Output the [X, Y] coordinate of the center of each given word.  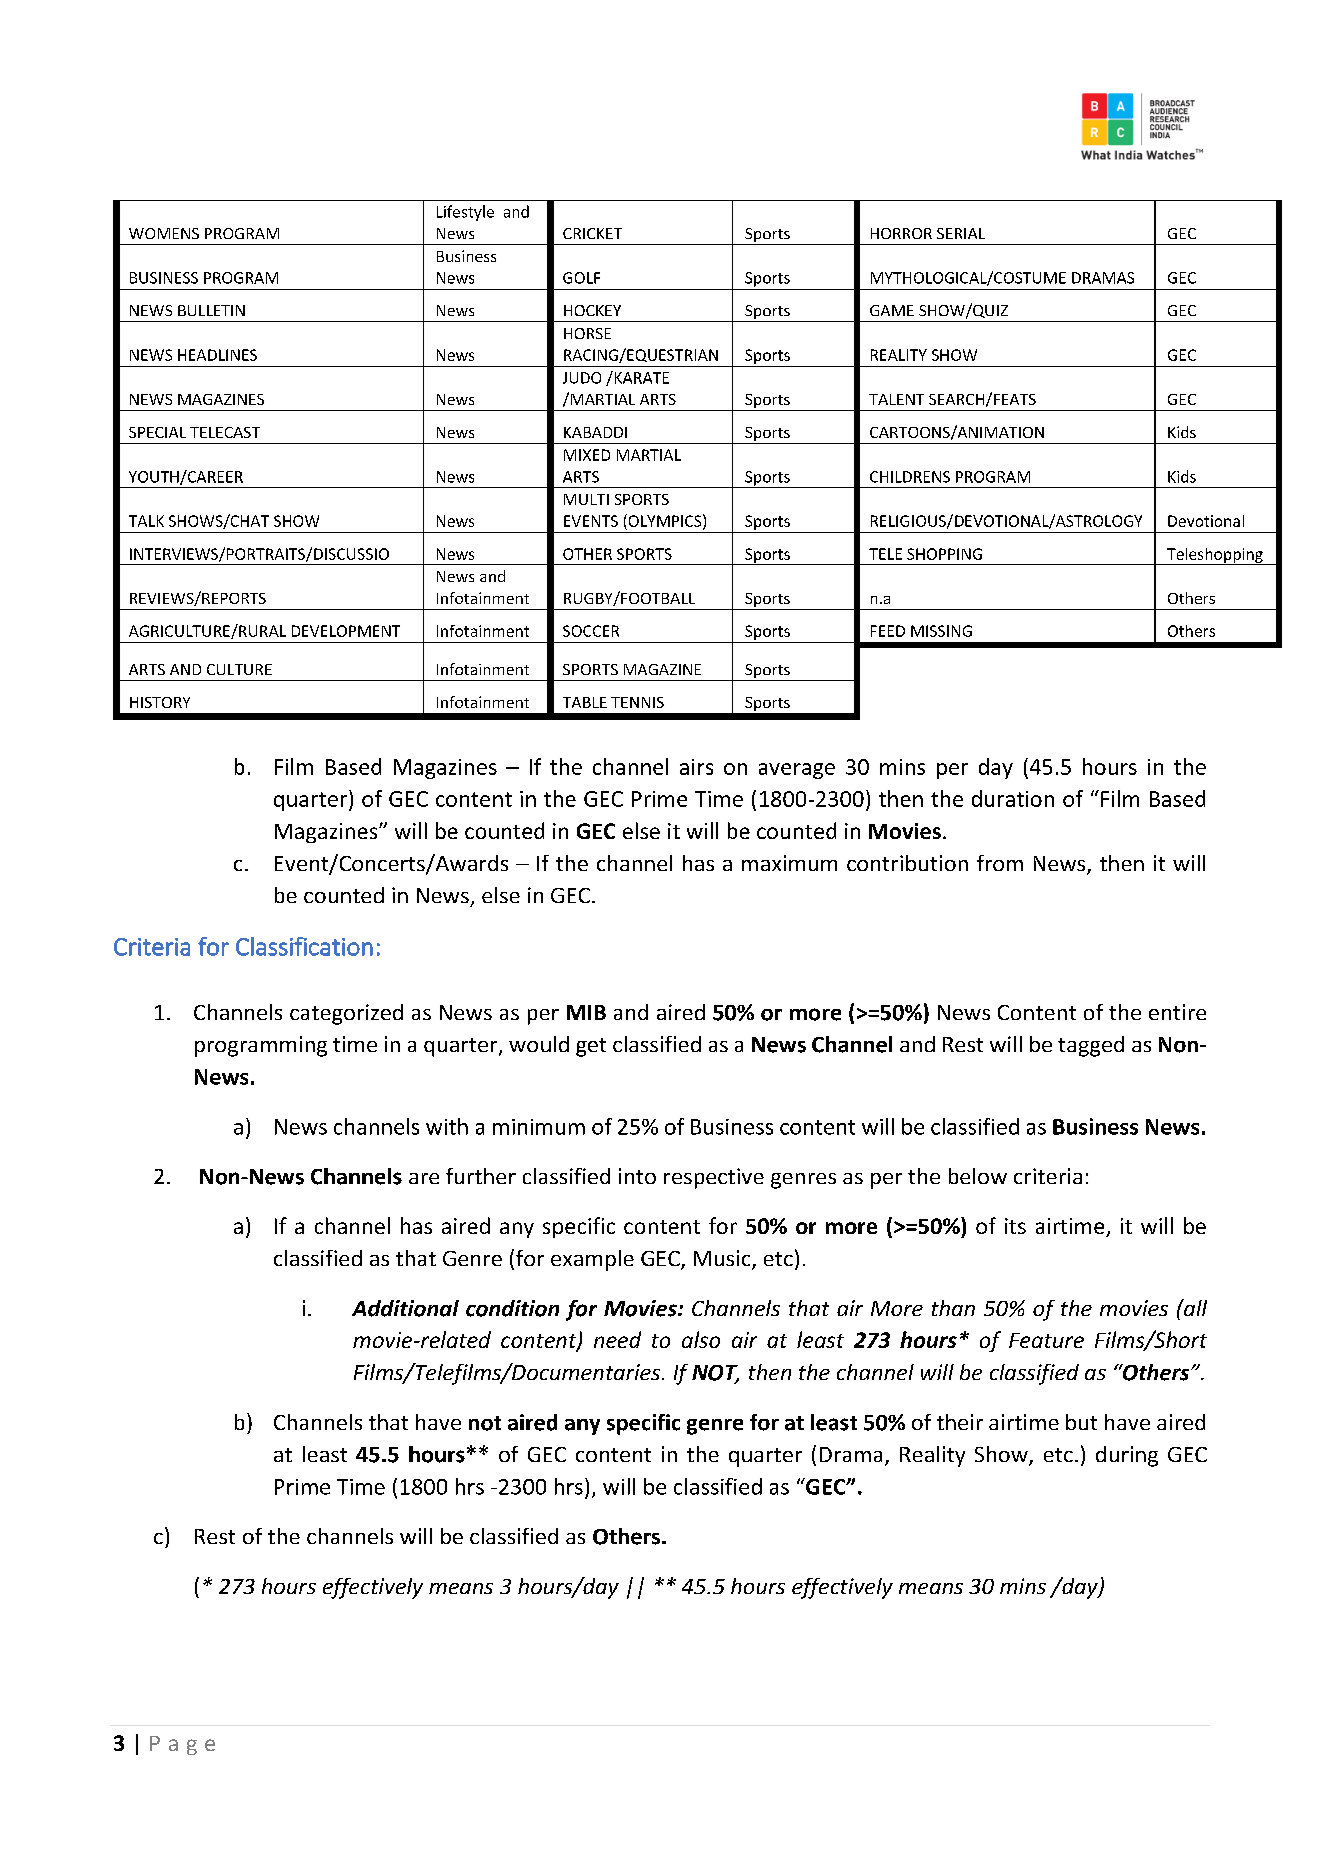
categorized [346, 1014]
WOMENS [164, 233]
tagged [1091, 1046]
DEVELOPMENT [346, 631]
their [960, 1422]
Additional [405, 1308]
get [591, 1047]
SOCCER [591, 631]
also [701, 1339]
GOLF [581, 278]
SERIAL [961, 233]
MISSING [941, 631]
